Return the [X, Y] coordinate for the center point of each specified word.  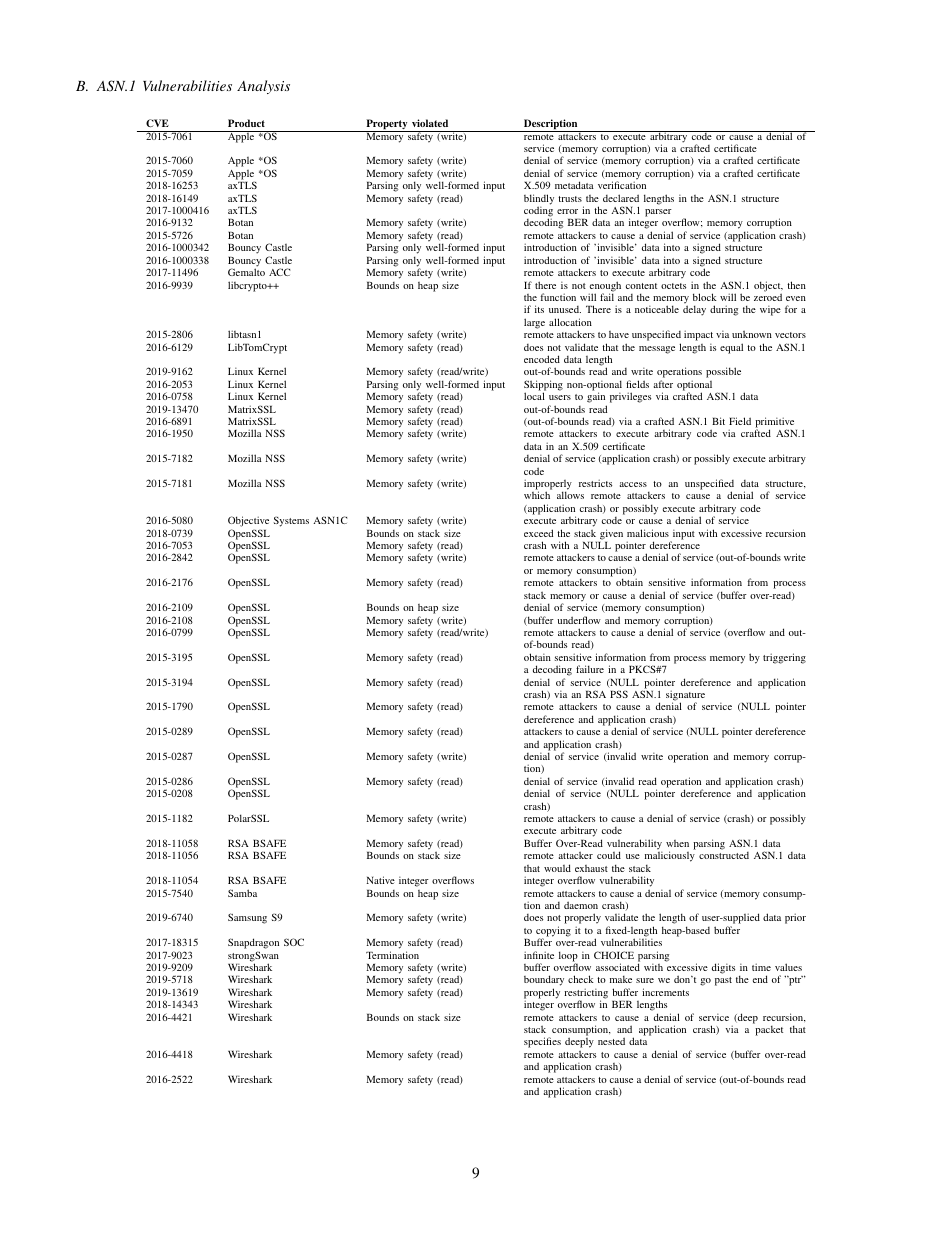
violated [430, 123]
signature [685, 696]
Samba [242, 893]
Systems [291, 521]
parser [658, 213]
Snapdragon [253, 943]
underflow [579, 620]
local [534, 396]
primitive [774, 423]
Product [246, 123]
